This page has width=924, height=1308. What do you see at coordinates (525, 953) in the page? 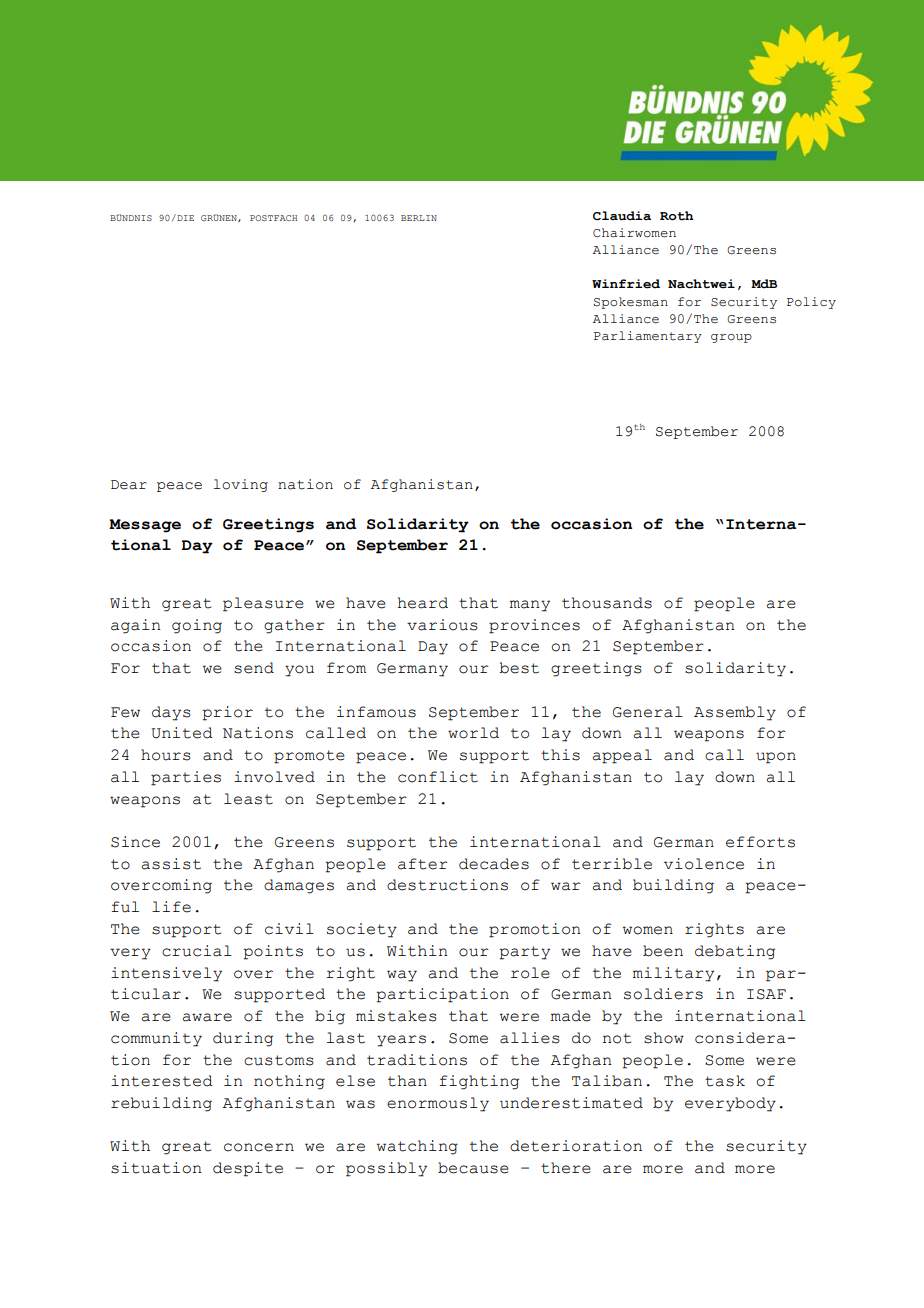
I see `party` at bounding box center [525, 953].
